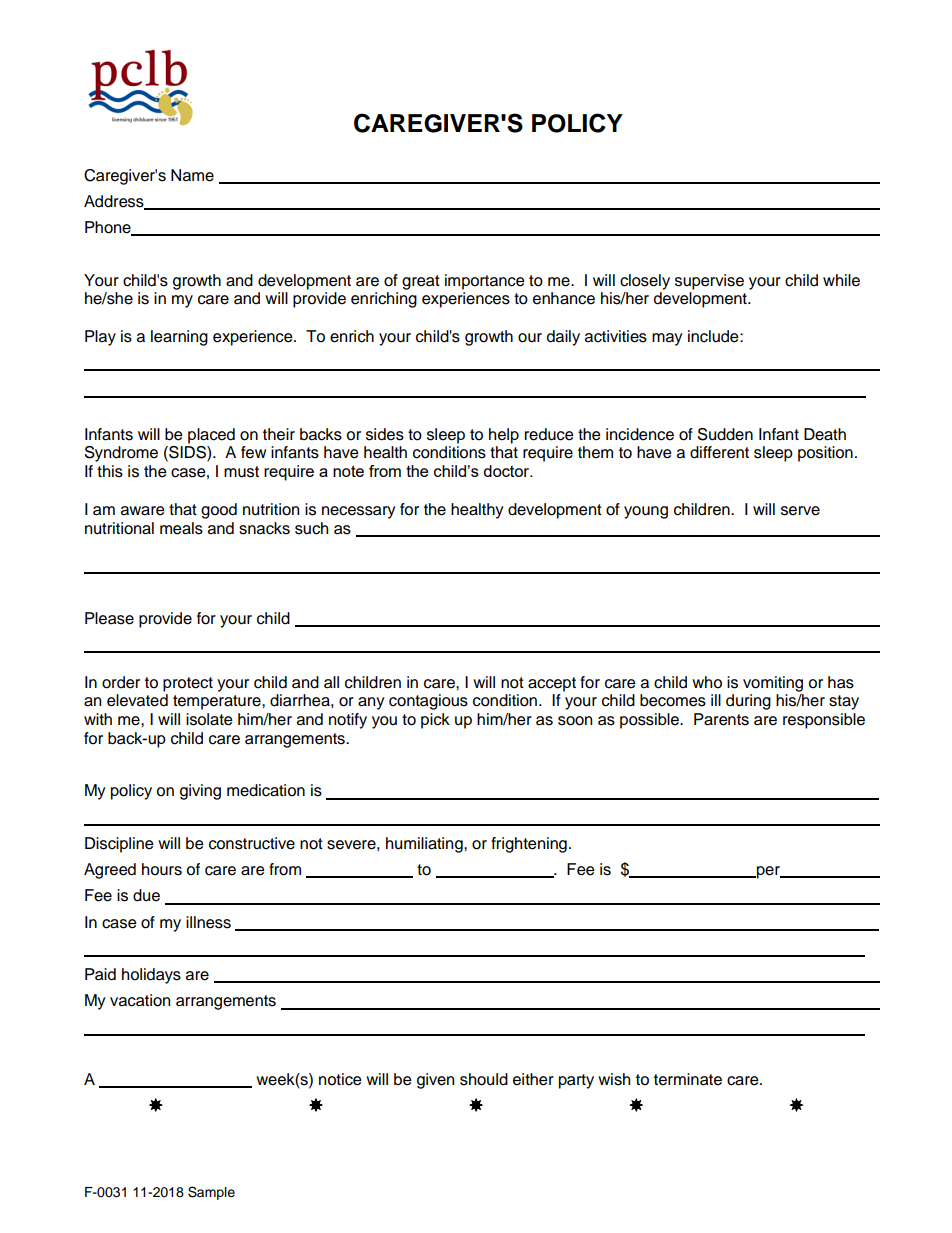  I want to click on vomiting, so click(773, 684).
